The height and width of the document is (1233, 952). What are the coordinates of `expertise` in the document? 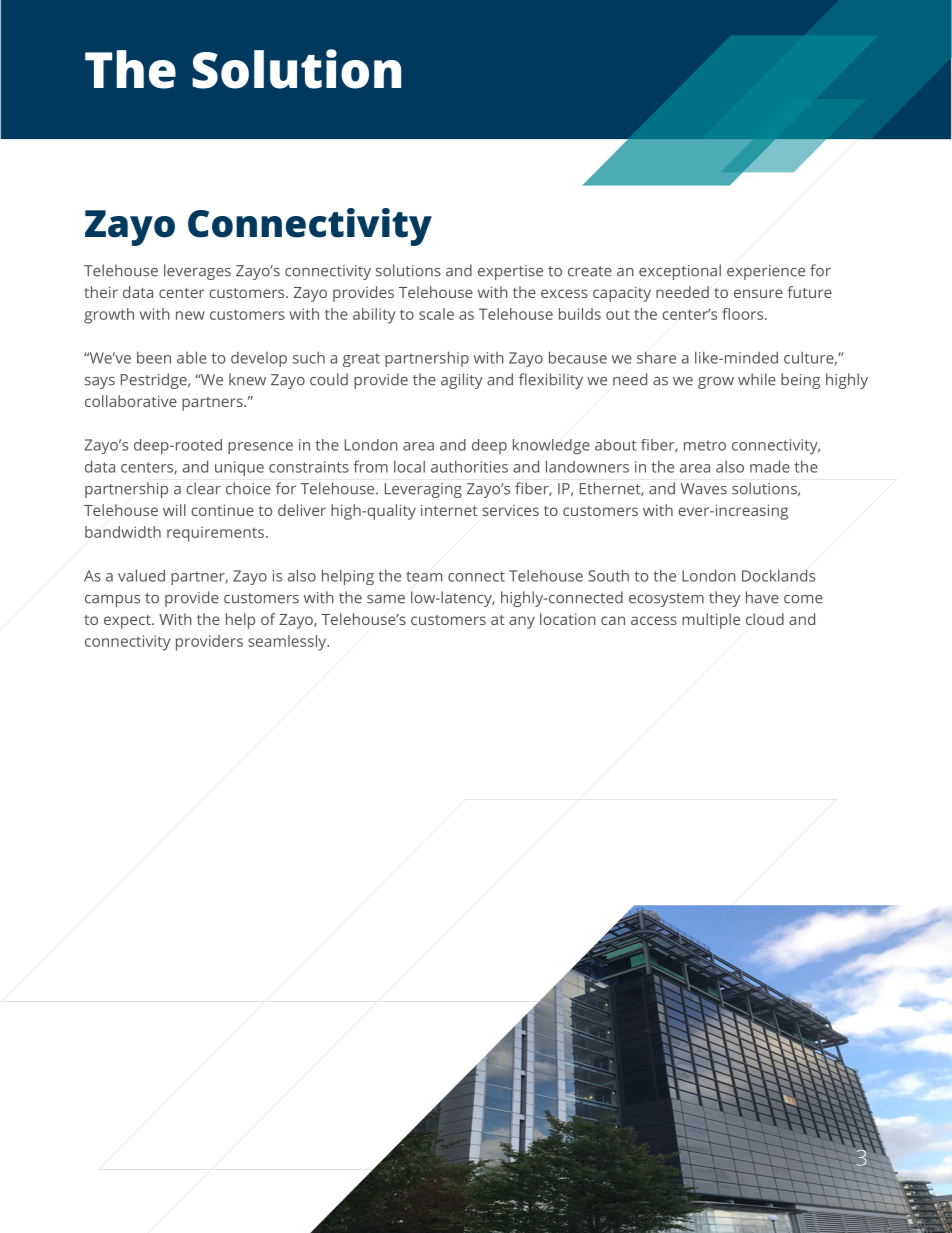 It's located at (510, 272).
